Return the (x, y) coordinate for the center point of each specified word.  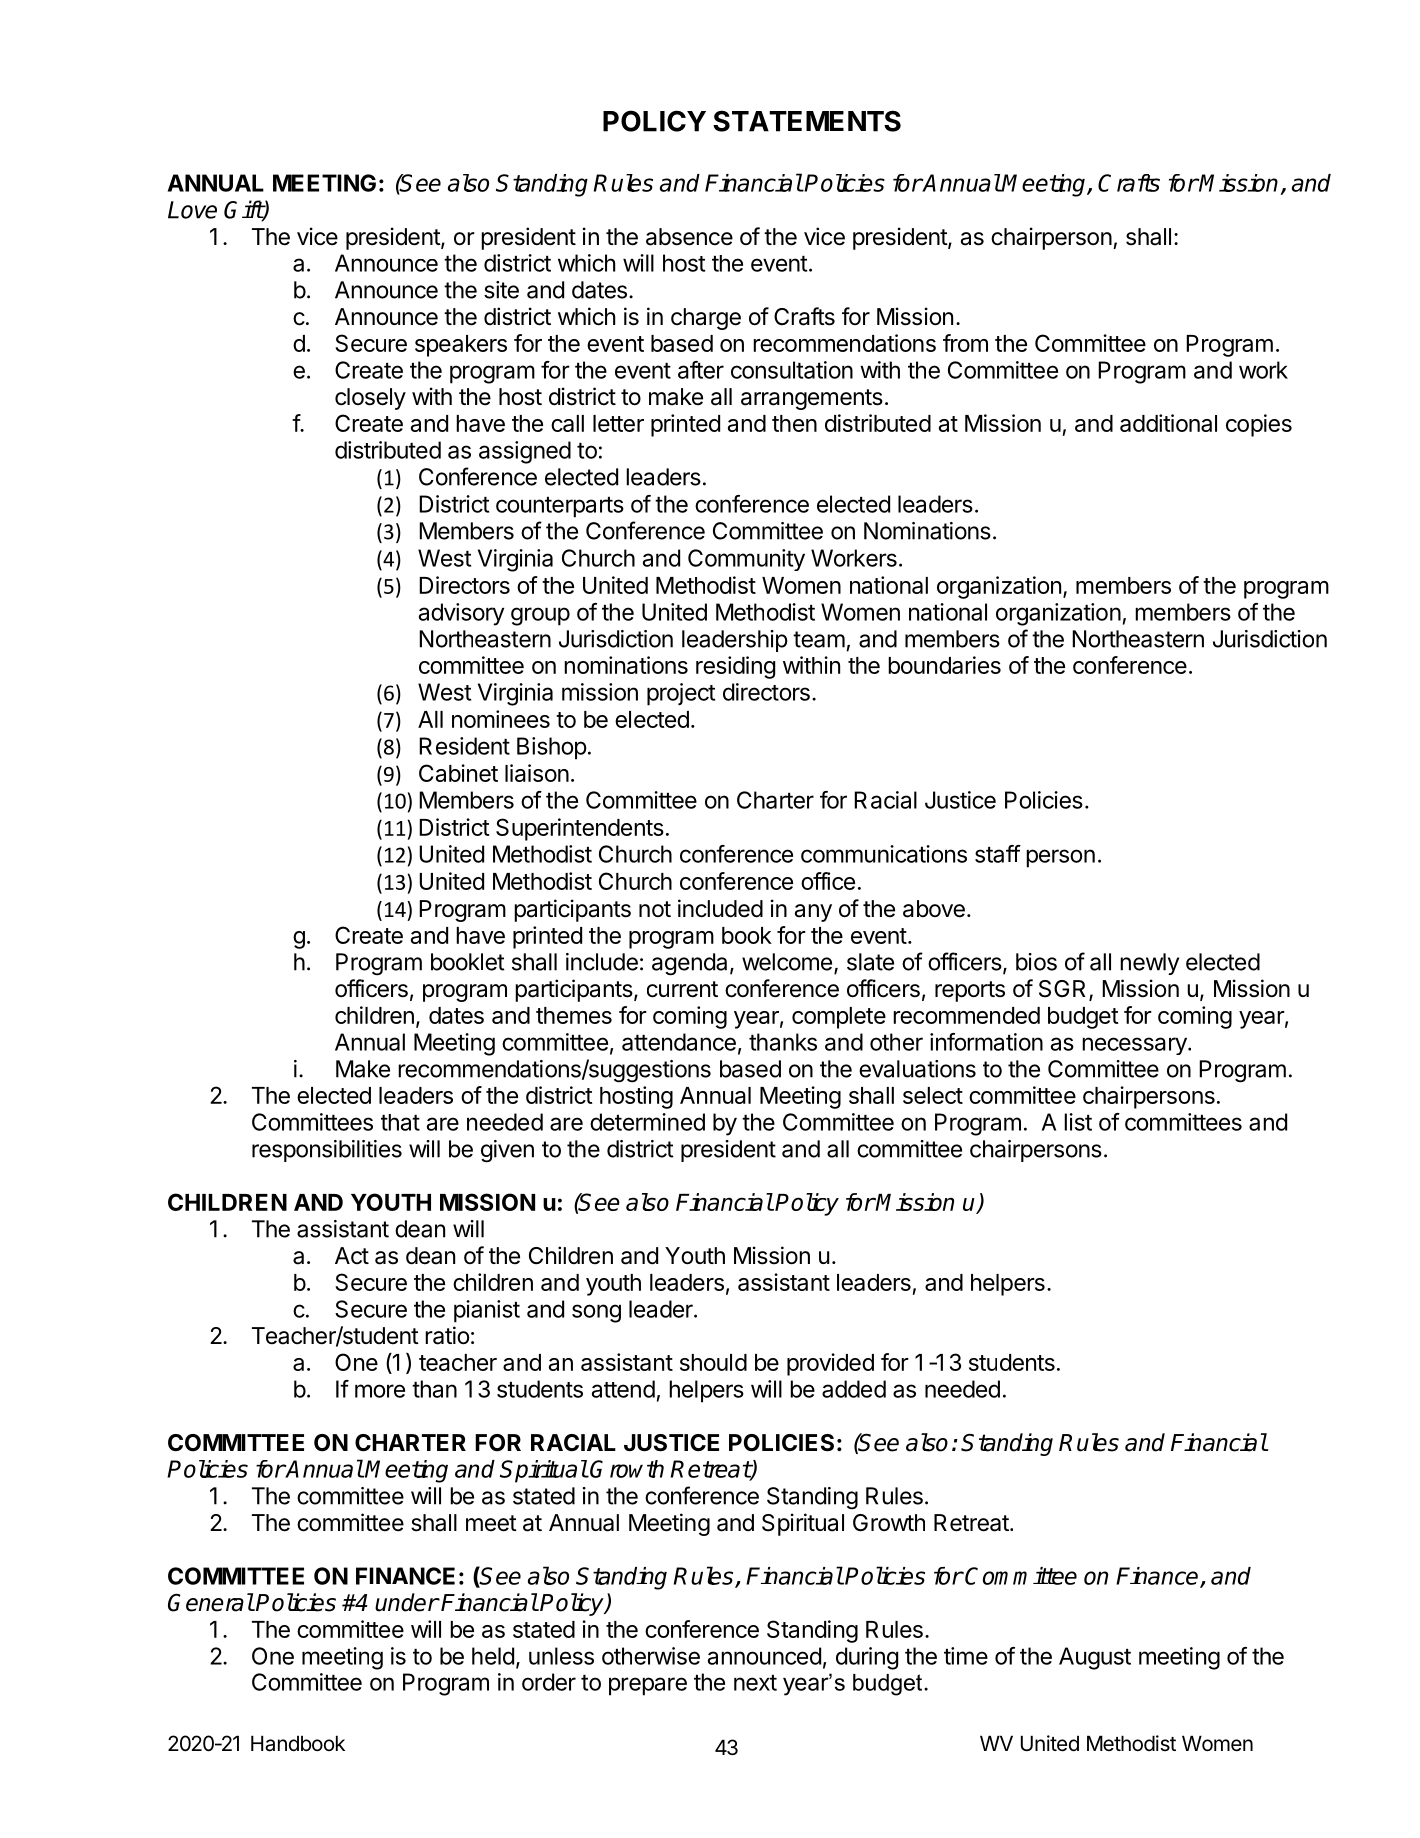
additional (1168, 423)
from (965, 343)
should (713, 1362)
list (1078, 1122)
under (407, 1602)
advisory (461, 614)
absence (689, 237)
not (655, 909)
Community (746, 560)
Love (192, 210)
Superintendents (580, 829)
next (755, 1683)
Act (352, 1255)
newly (1149, 964)
